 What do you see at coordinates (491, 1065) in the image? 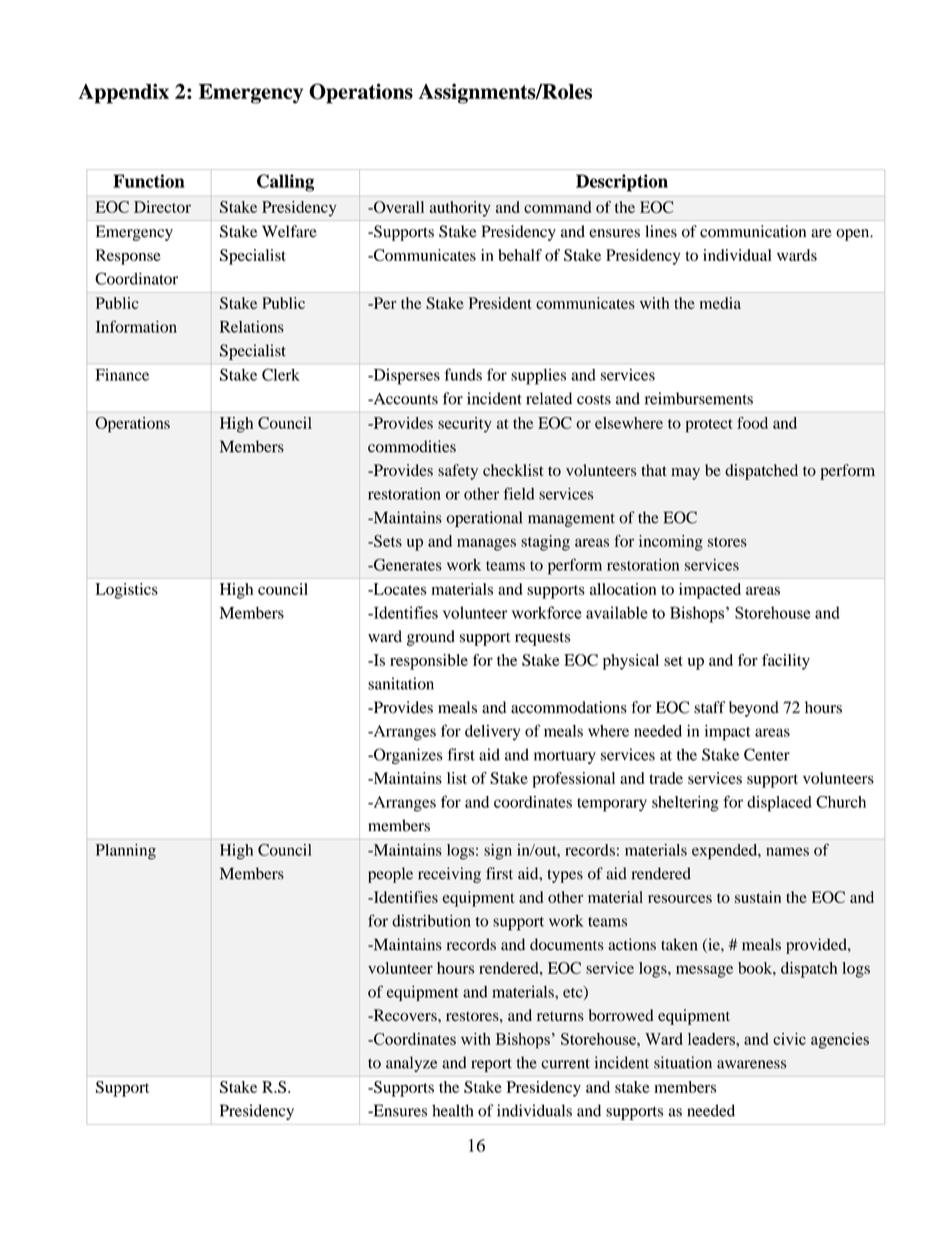
I see `report` at bounding box center [491, 1065].
